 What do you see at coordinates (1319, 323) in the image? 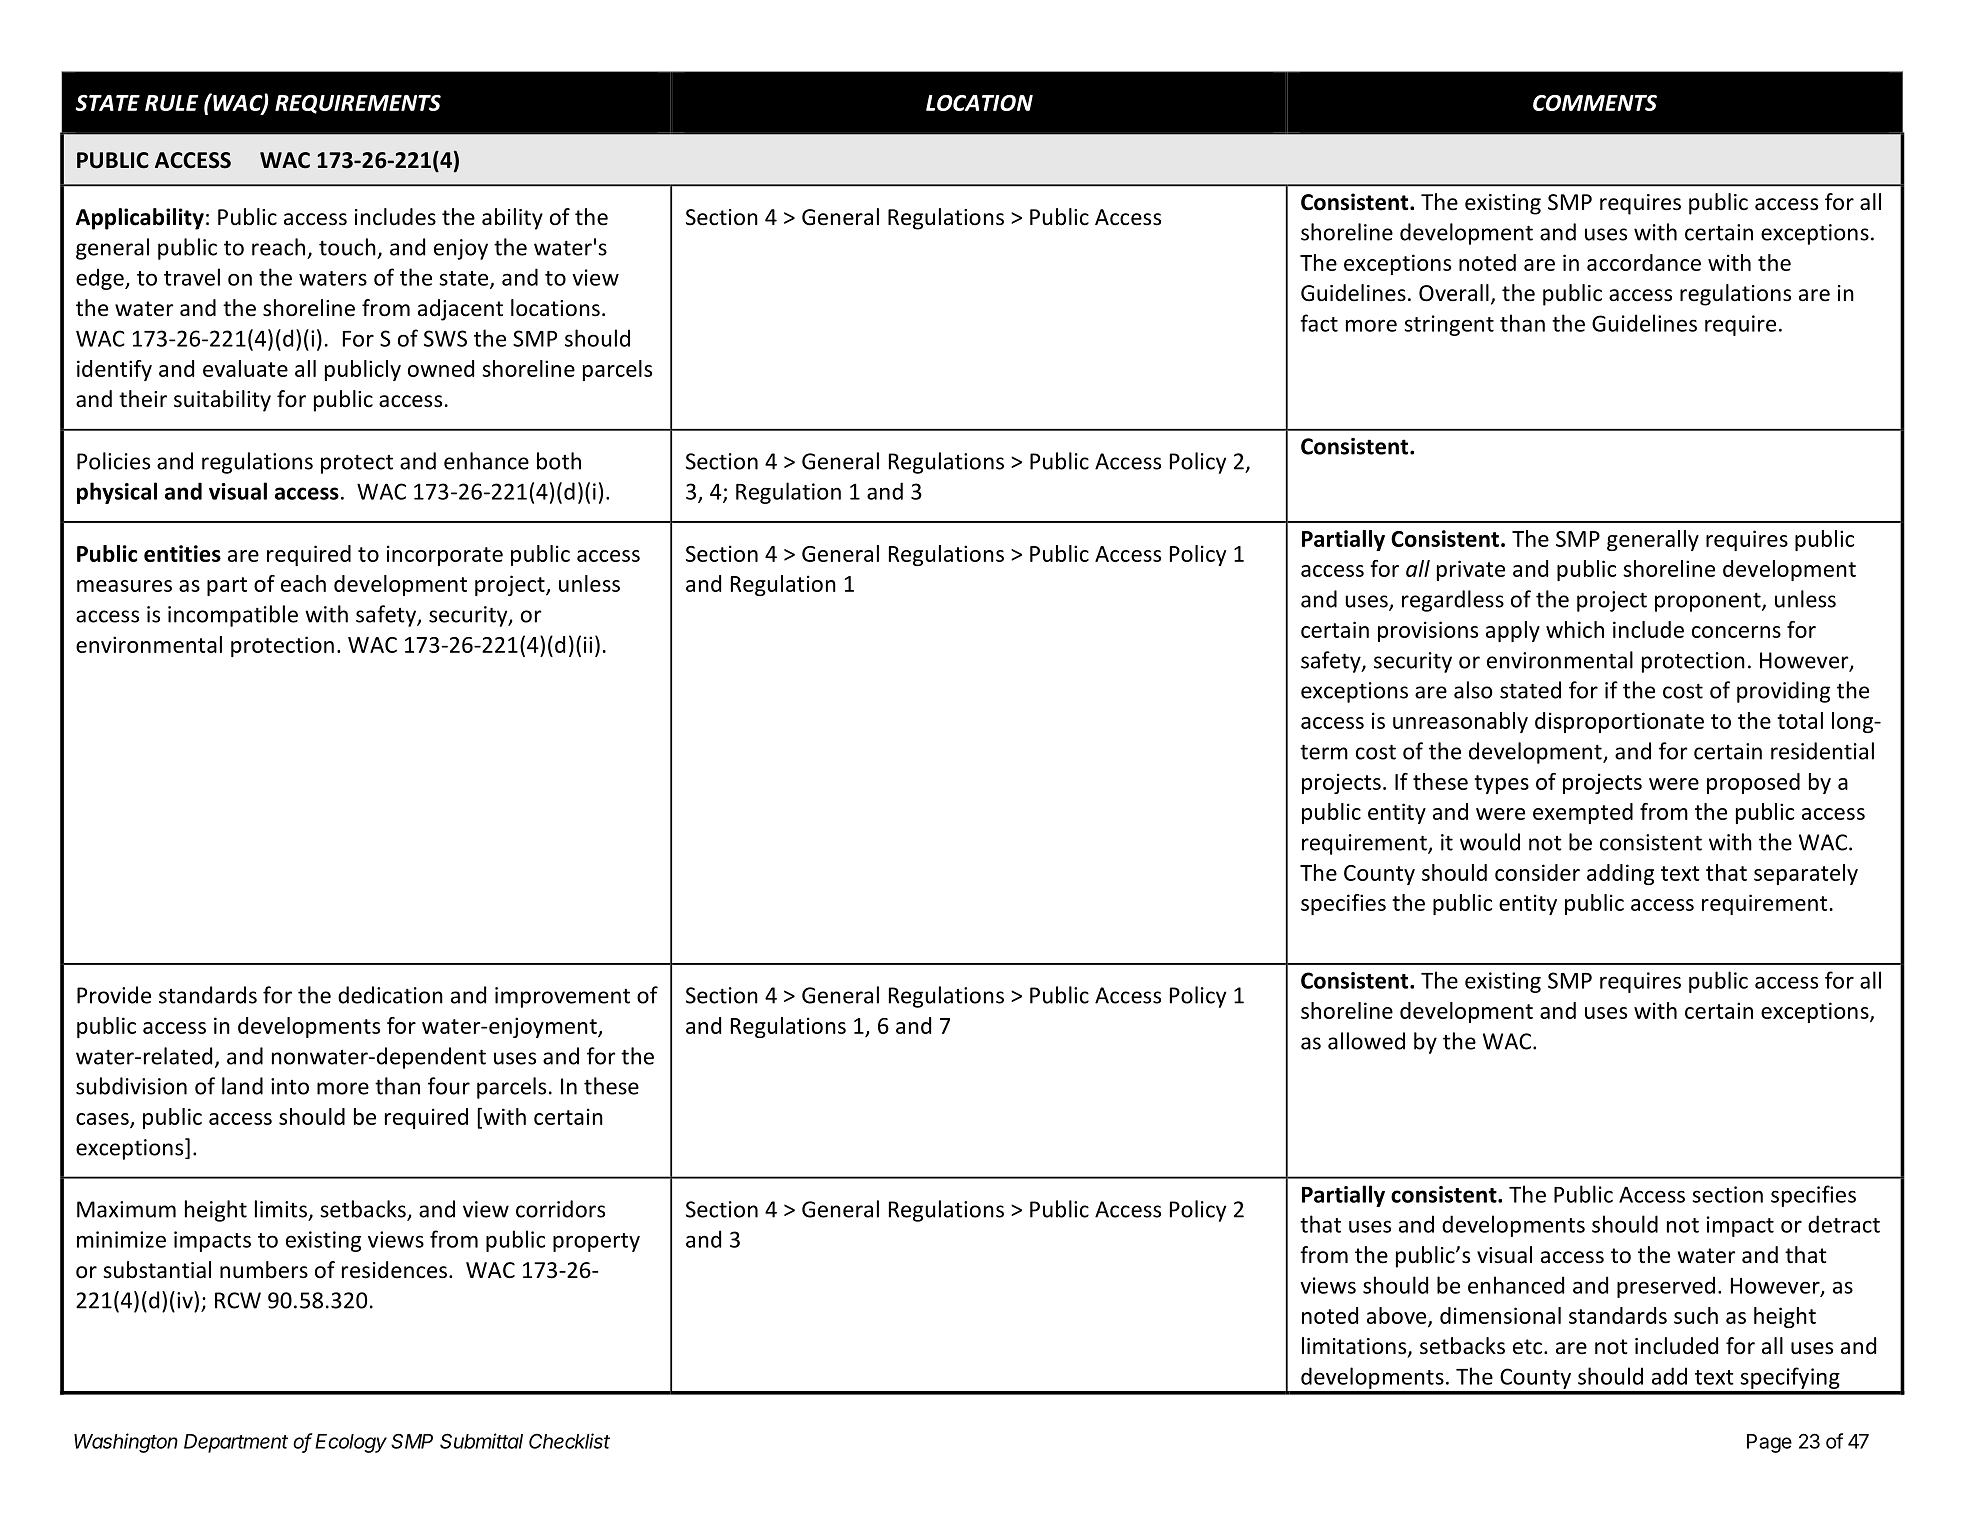
I see `fact` at bounding box center [1319, 323].
